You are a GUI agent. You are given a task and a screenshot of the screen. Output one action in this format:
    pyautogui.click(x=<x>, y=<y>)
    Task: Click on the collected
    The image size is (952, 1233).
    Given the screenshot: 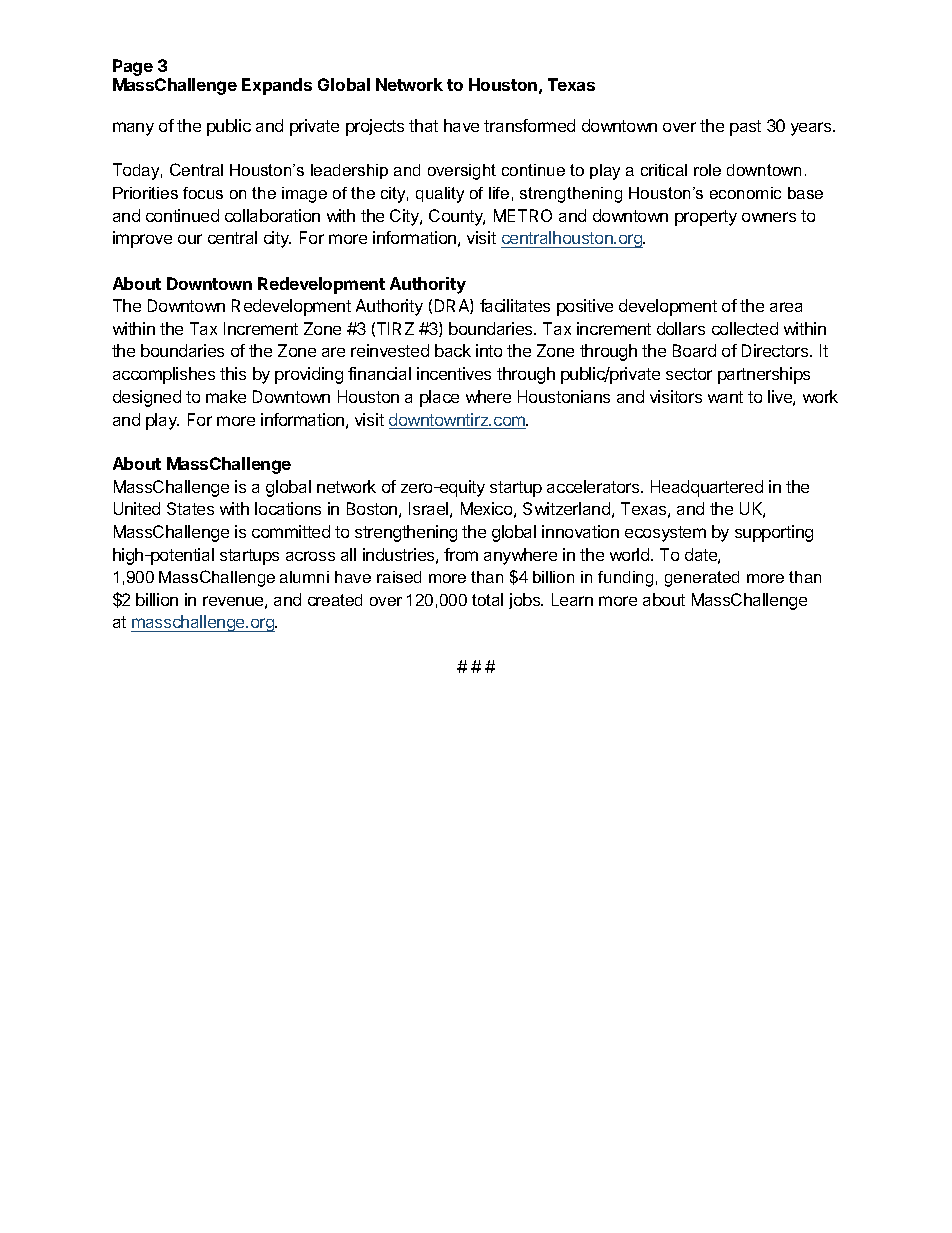 What is the action you would take?
    pyautogui.click(x=745, y=328)
